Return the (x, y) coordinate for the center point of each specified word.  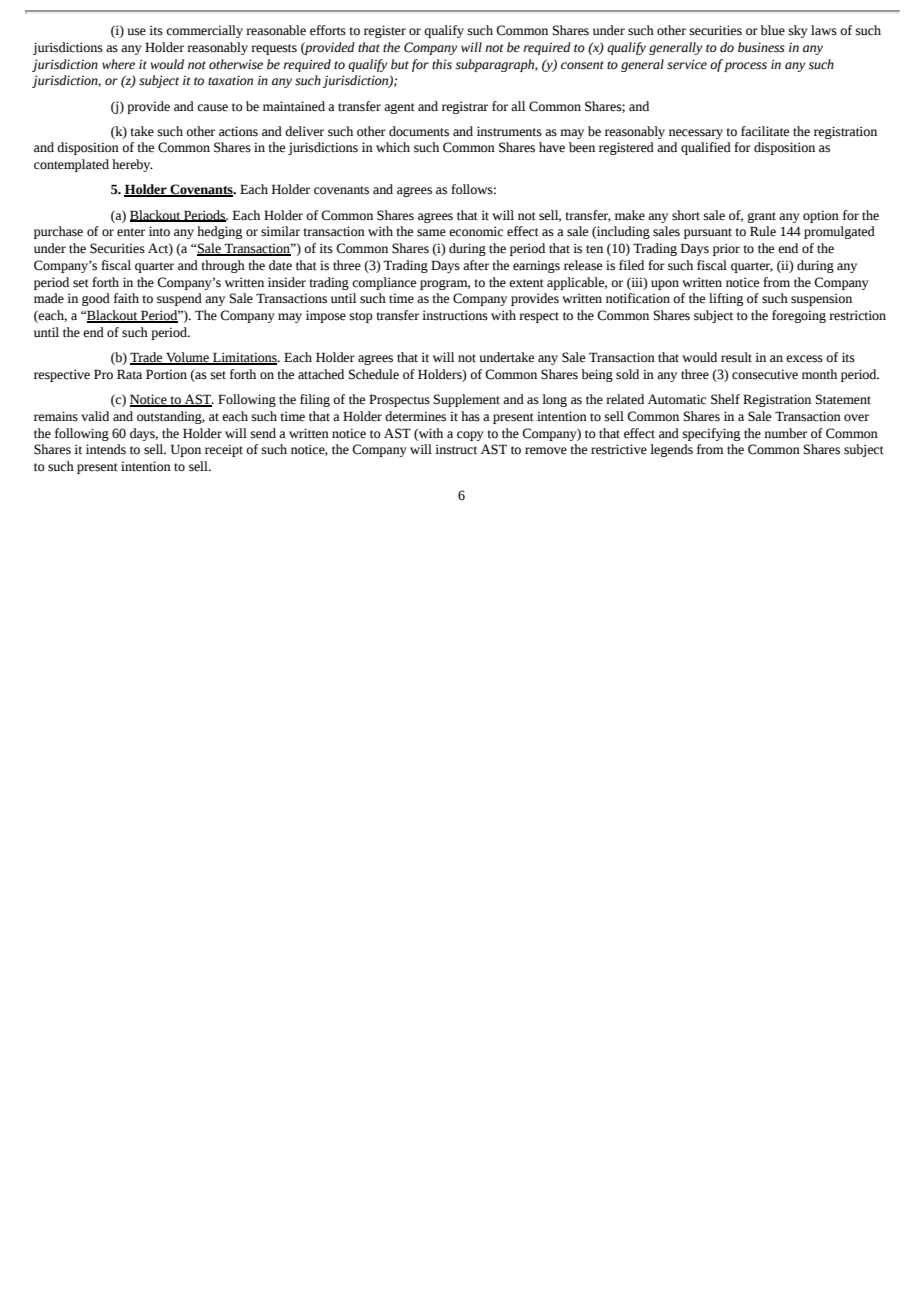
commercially (204, 31)
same (431, 233)
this (442, 64)
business (761, 47)
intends (106, 449)
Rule (763, 231)
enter (131, 232)
